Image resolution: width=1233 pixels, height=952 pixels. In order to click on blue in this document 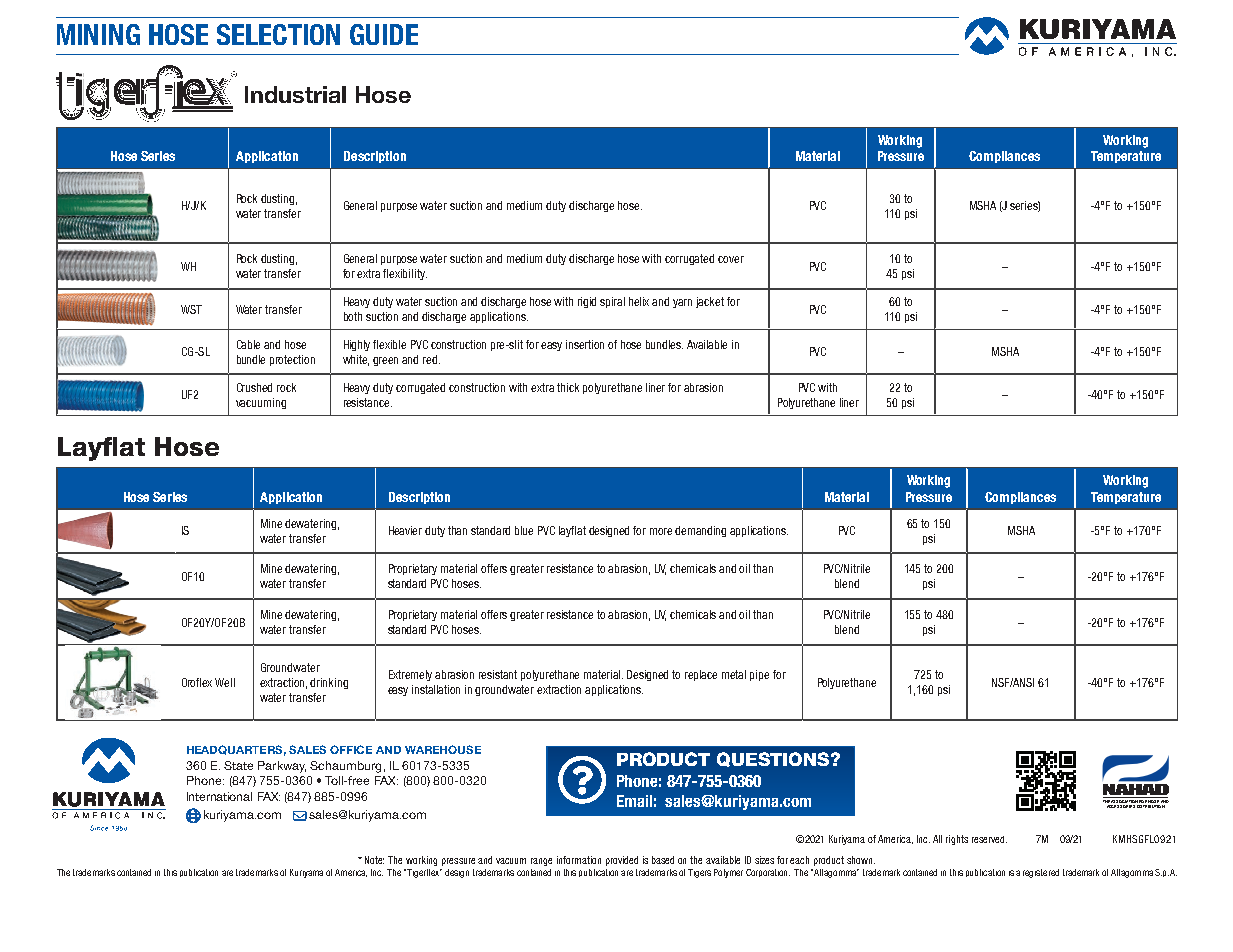, I will do `click(524, 530)`.
